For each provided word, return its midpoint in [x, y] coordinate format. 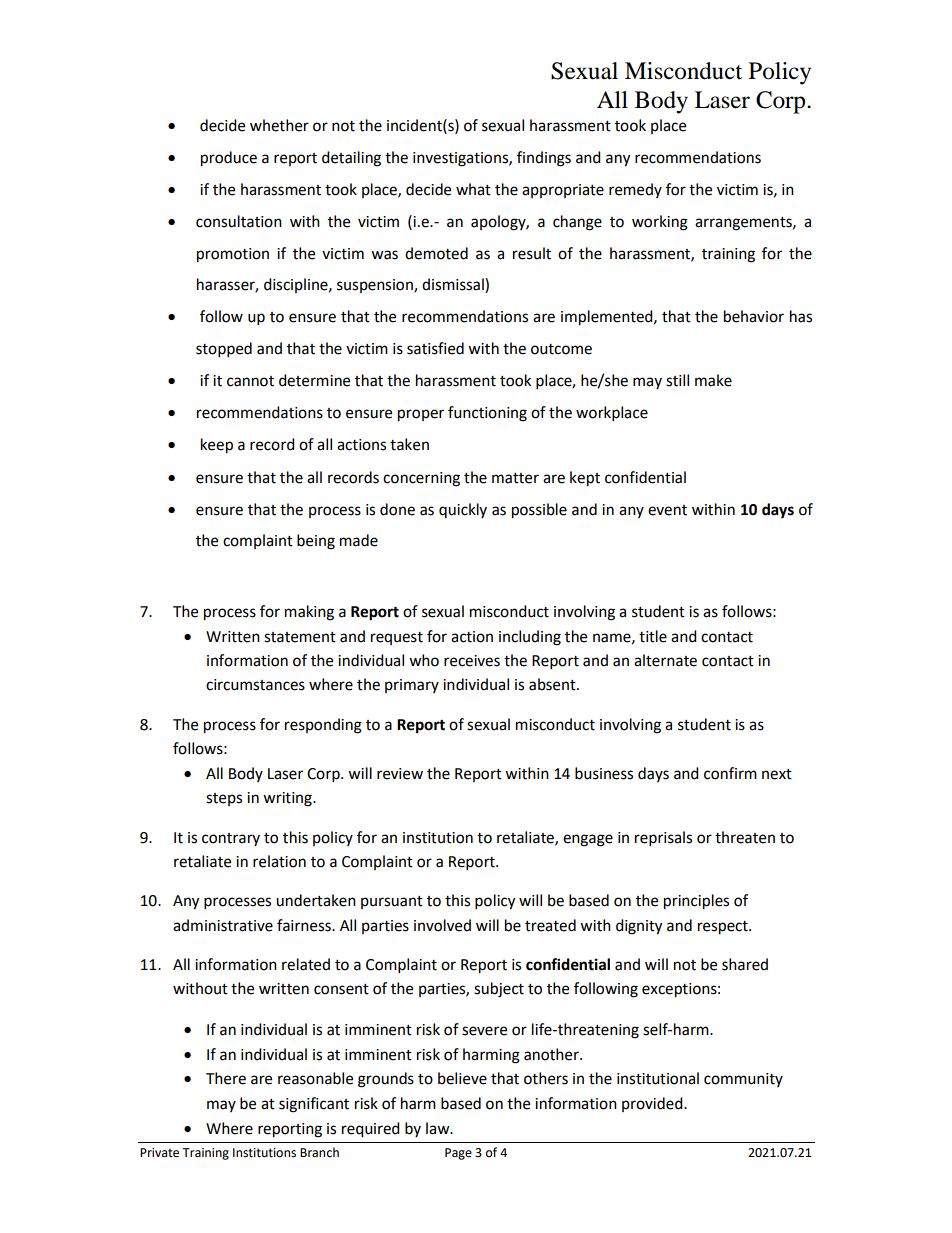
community [743, 1080]
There [226, 1078]
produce [229, 159]
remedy [635, 190]
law [439, 1128]
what [473, 189]
